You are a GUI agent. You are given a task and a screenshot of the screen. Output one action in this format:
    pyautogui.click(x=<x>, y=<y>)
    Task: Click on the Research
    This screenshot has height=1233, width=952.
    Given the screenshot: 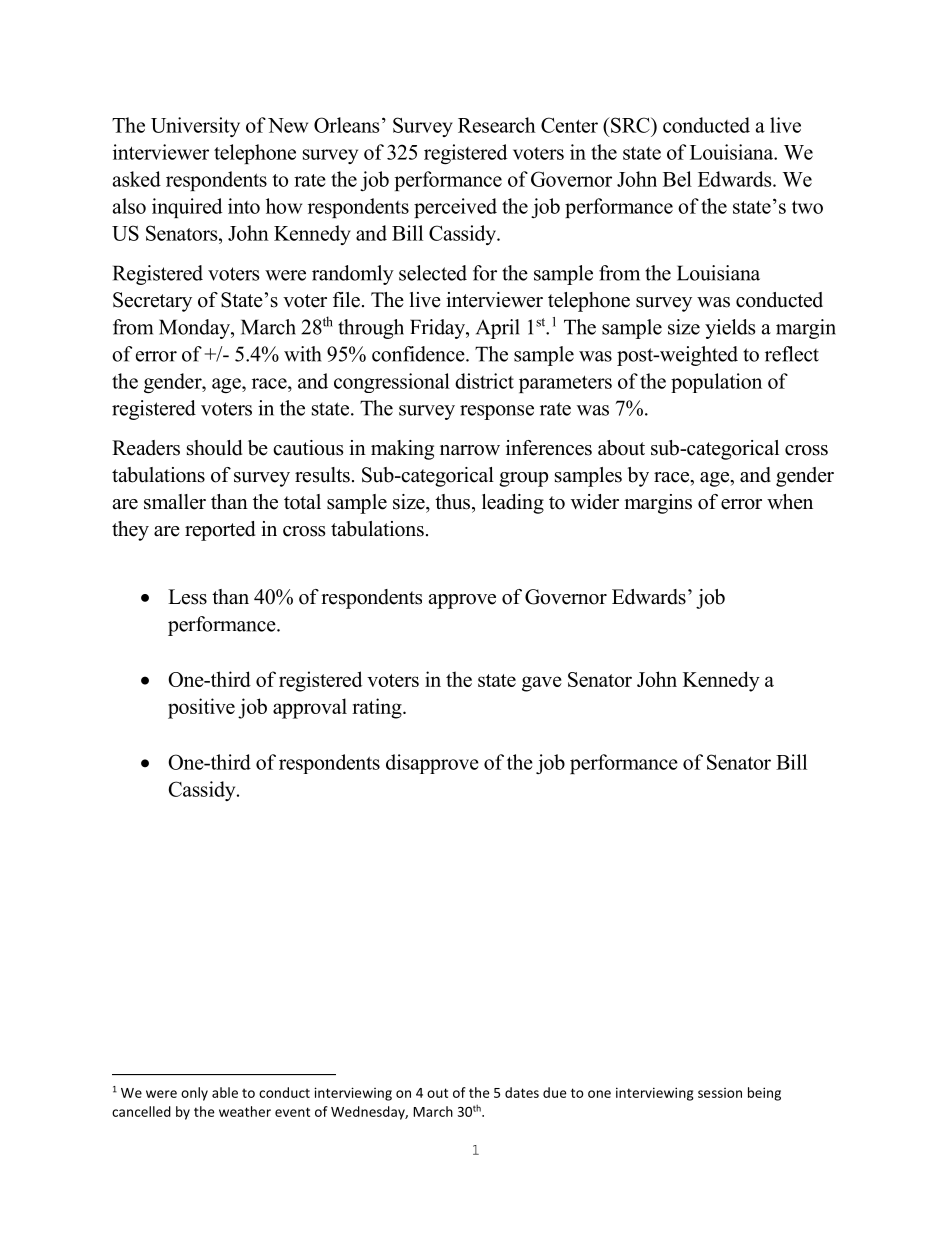 What is the action you would take?
    pyautogui.click(x=497, y=125)
